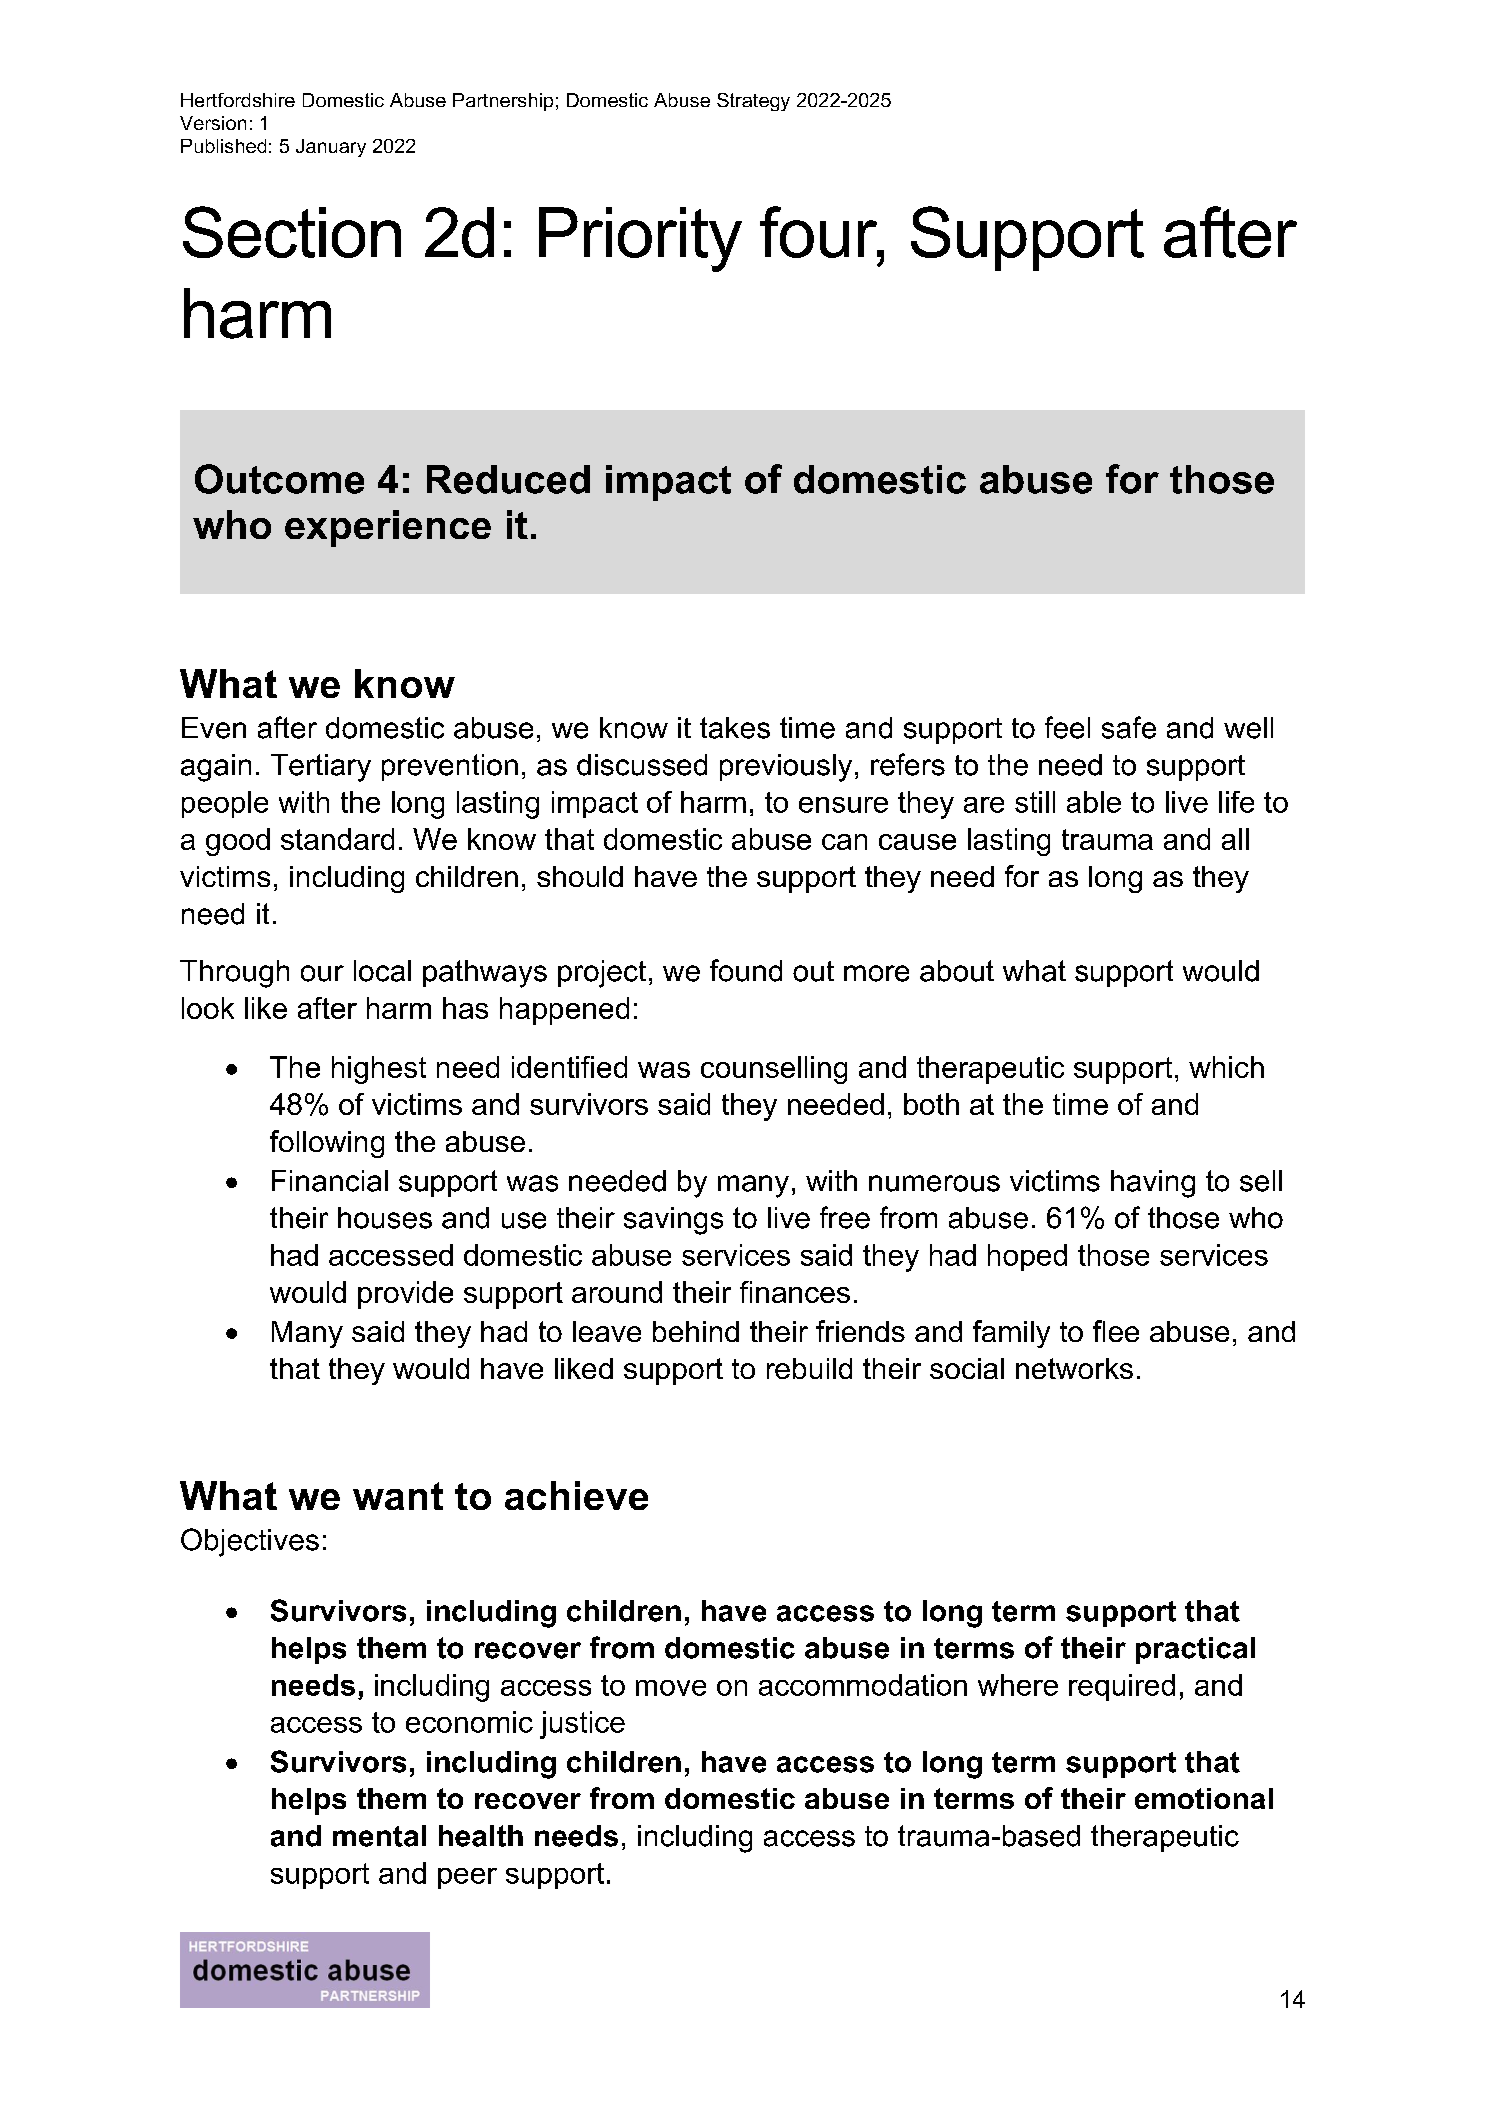 The image size is (1486, 2102). Describe the element at coordinates (820, 232) in the screenshot. I see `four` at that location.
